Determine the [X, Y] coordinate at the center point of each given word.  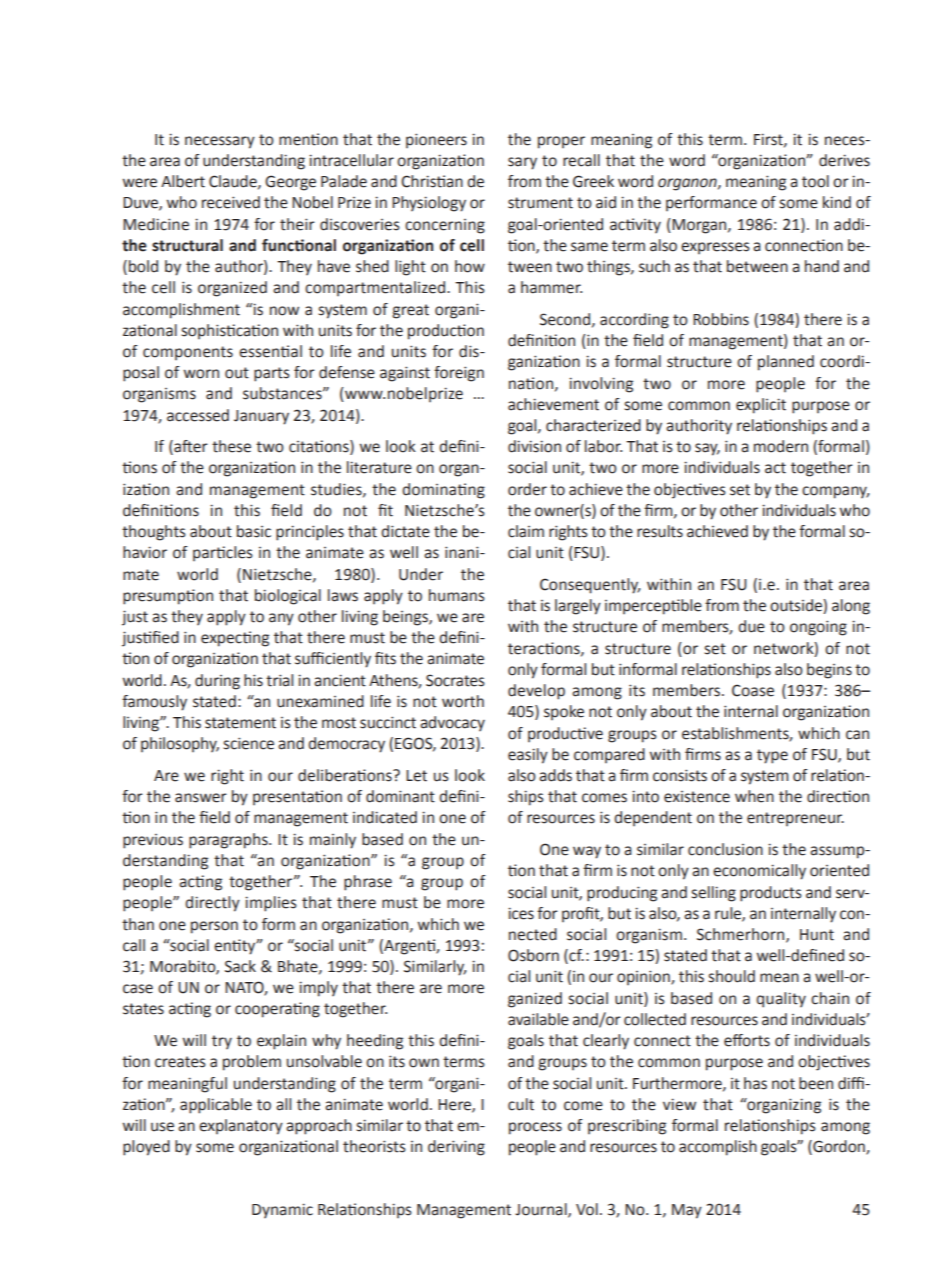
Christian [432, 181]
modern [781, 446]
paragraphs [229, 841]
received [231, 202]
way [587, 852]
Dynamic [282, 1211]
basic [254, 531]
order [527, 489]
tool [815, 181]
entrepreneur [795, 819]
